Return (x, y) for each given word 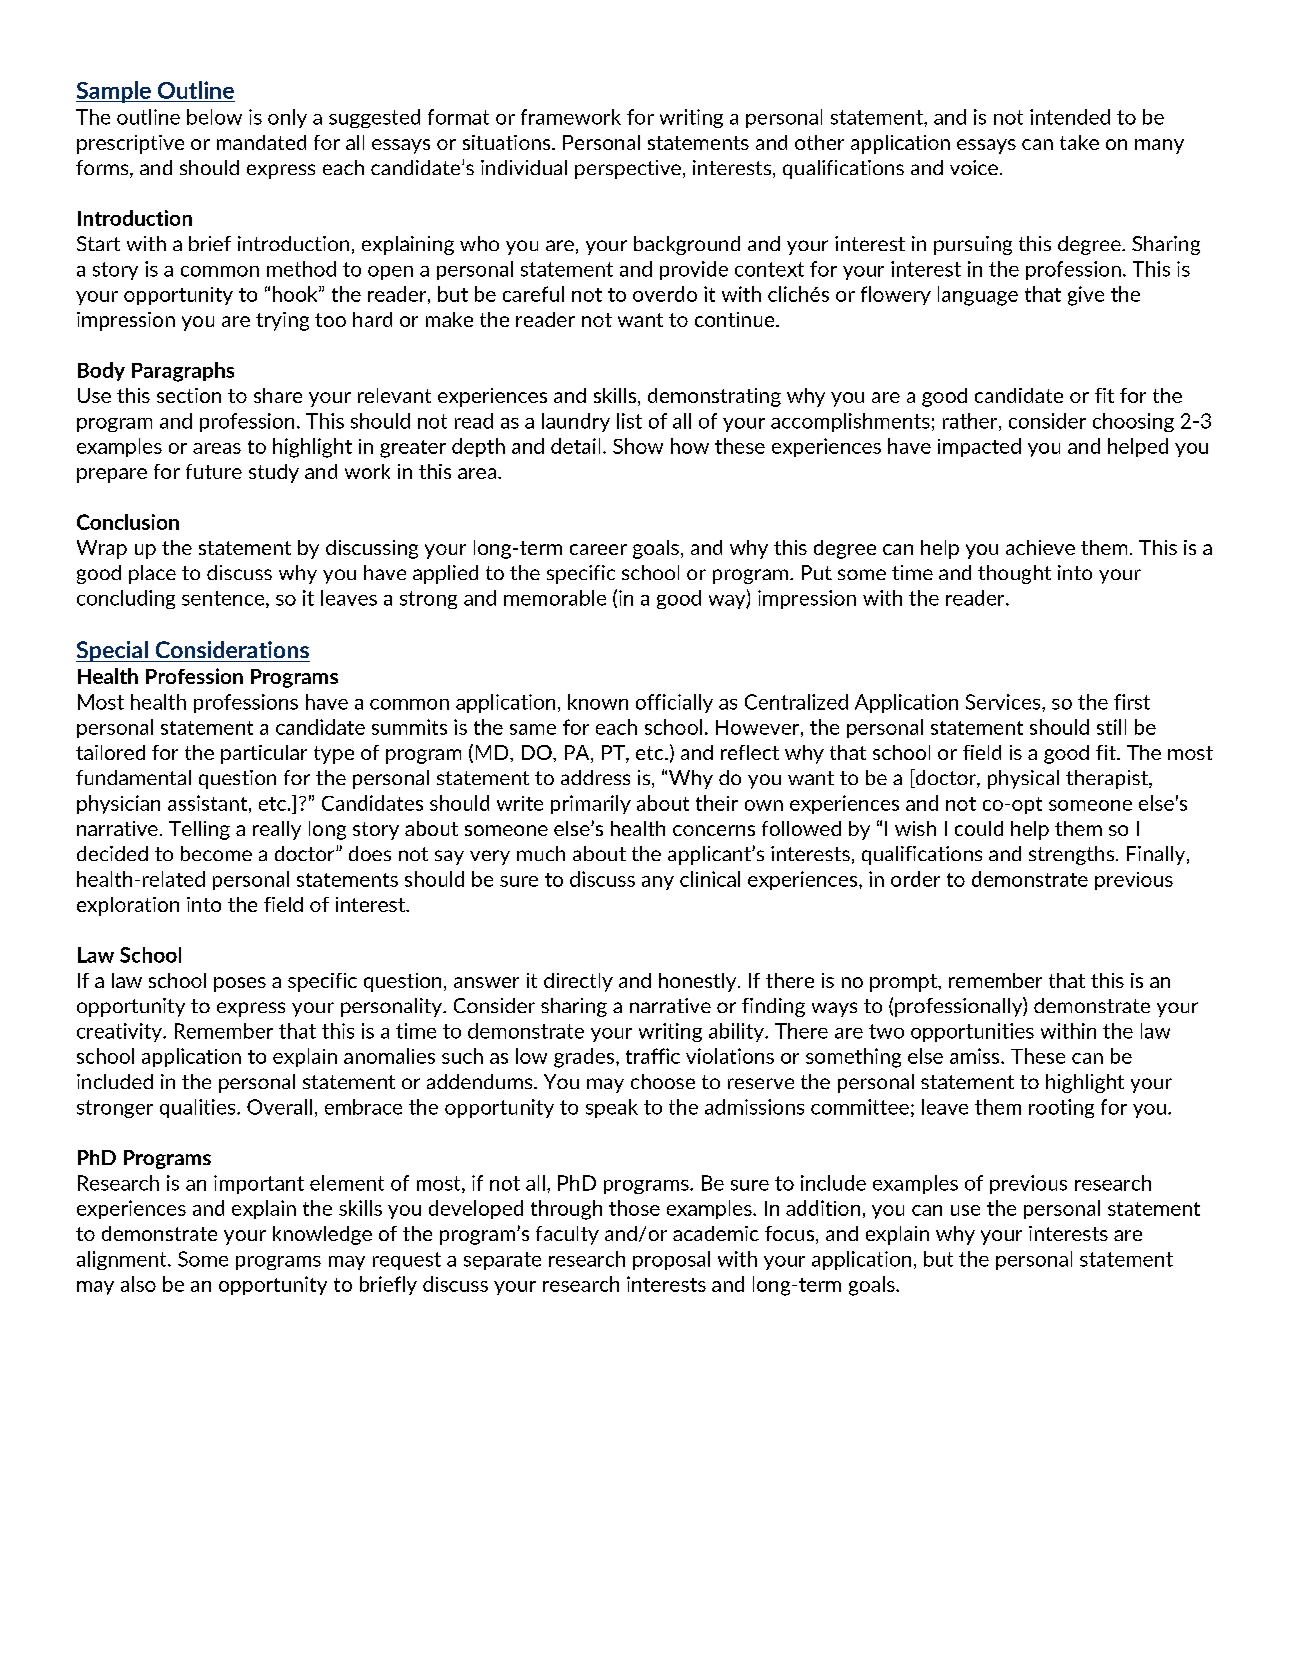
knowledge (322, 1235)
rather (971, 422)
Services (1004, 702)
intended (1070, 117)
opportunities (972, 1032)
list (629, 421)
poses (240, 984)
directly (578, 982)
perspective (628, 169)
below (214, 117)
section (189, 395)
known (598, 702)
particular (264, 754)
